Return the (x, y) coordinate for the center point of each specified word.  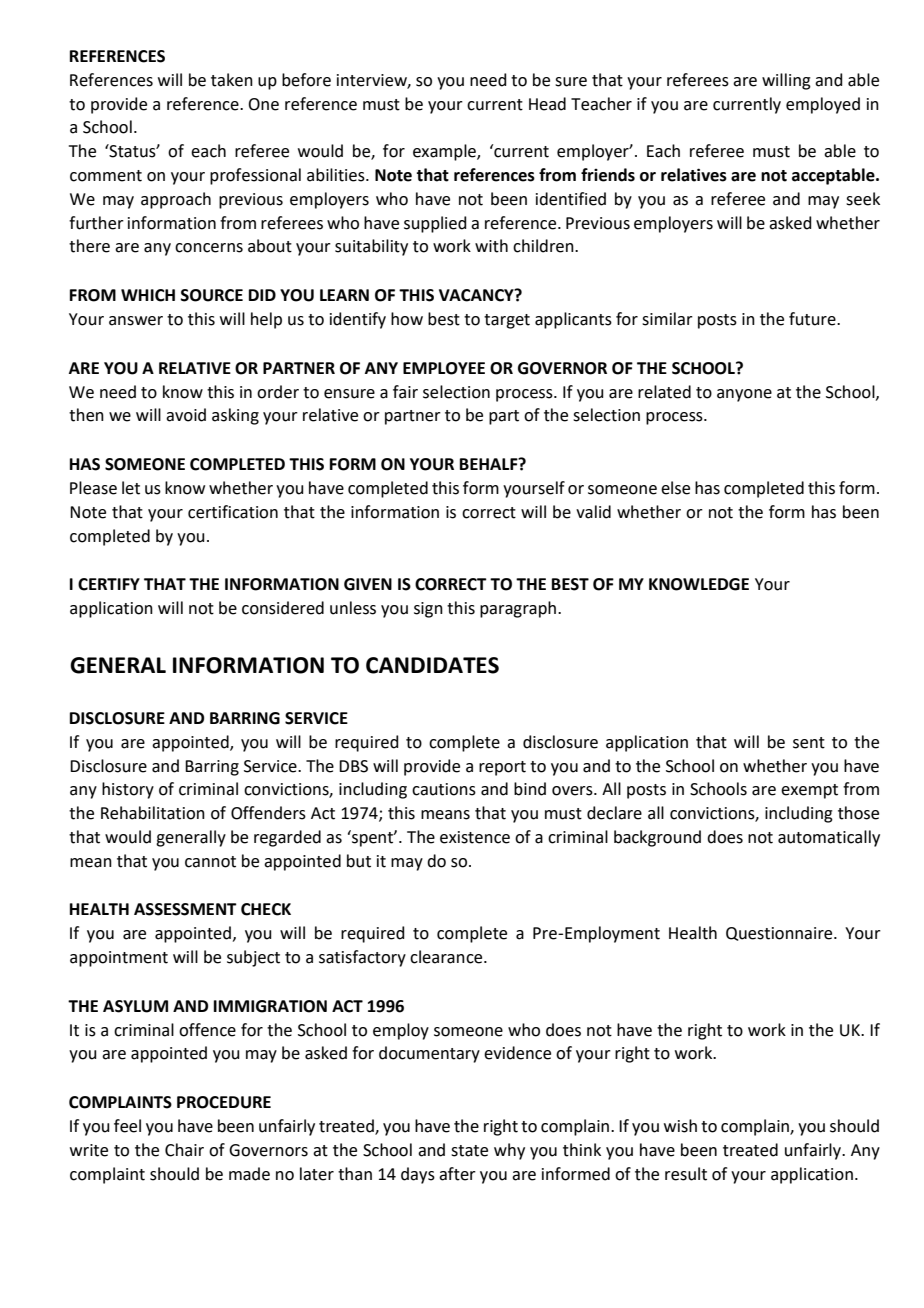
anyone (744, 395)
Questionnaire (780, 934)
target (507, 321)
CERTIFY (109, 584)
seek (863, 199)
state (469, 1151)
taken (232, 80)
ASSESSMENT (185, 909)
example (445, 152)
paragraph (518, 609)
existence (475, 837)
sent (809, 743)
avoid (186, 415)
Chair (184, 1150)
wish (680, 1126)
